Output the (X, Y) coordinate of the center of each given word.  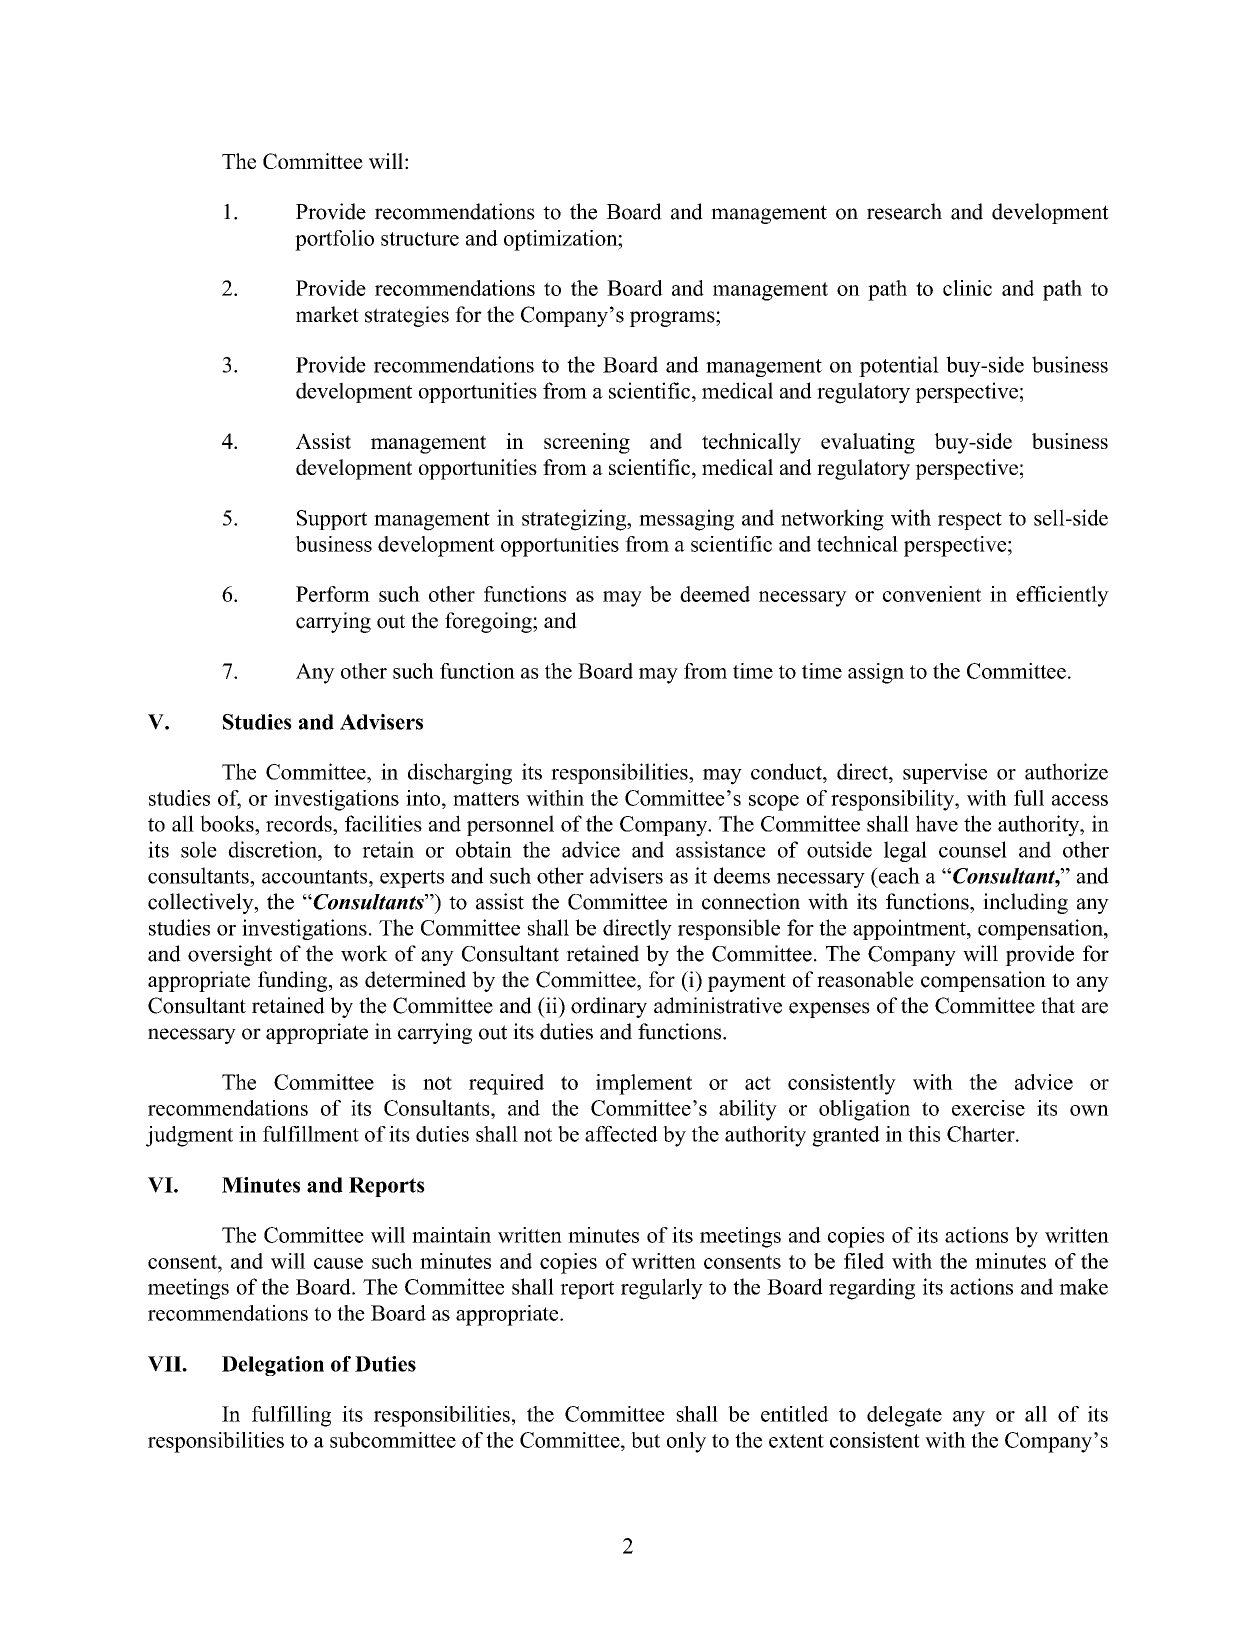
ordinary (609, 1007)
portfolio (334, 240)
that (1058, 1005)
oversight (230, 955)
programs (673, 319)
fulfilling (291, 1416)
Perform (333, 594)
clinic (967, 288)
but (645, 1440)
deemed (715, 594)
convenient (932, 594)
